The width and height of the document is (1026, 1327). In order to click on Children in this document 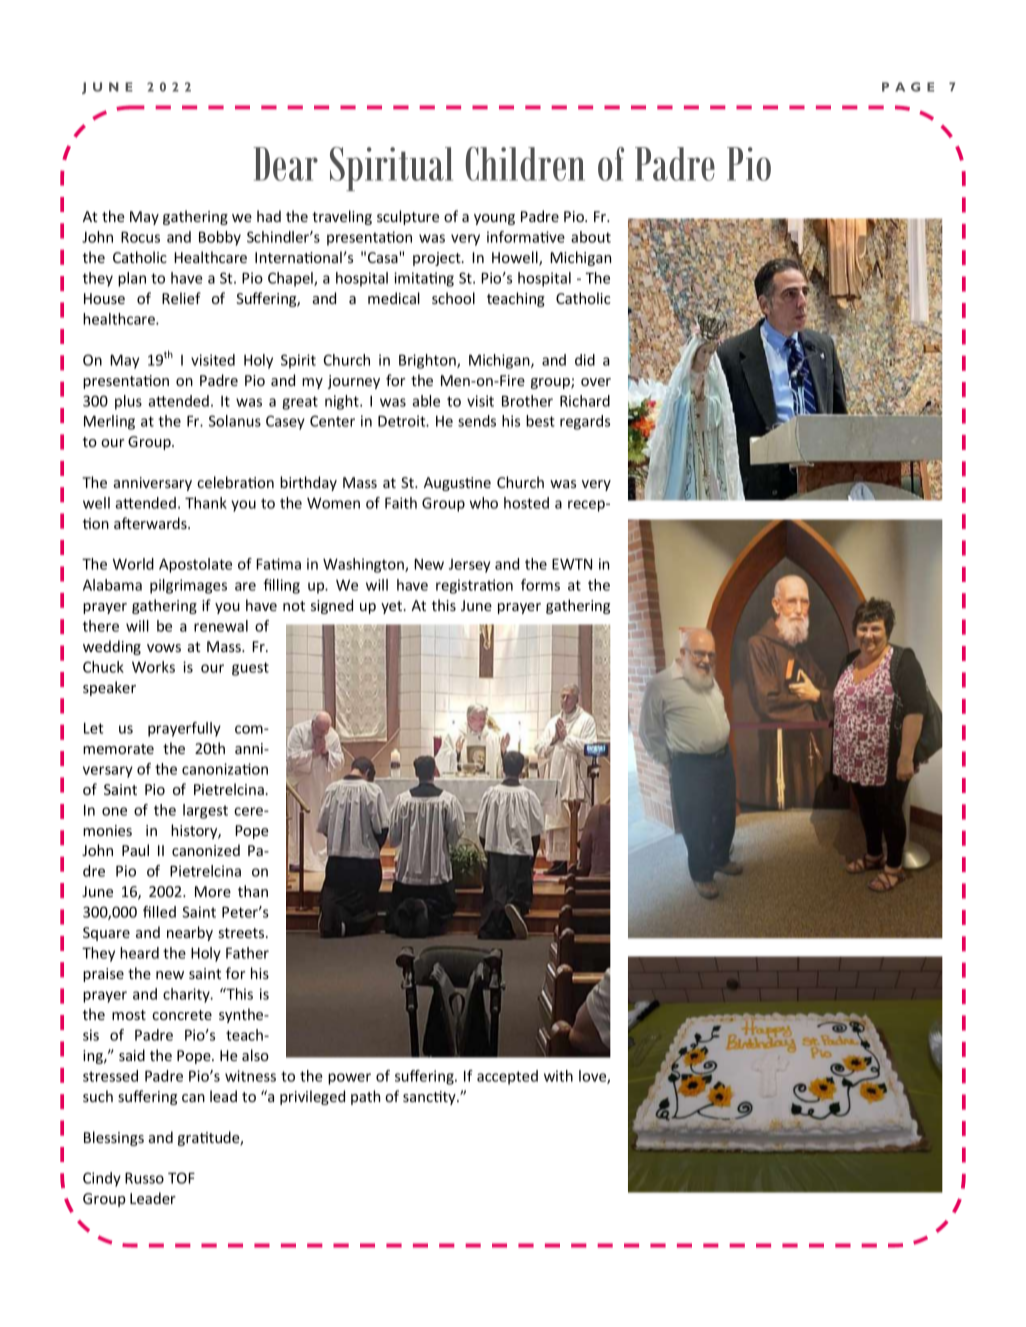, I will do `click(525, 164)`.
